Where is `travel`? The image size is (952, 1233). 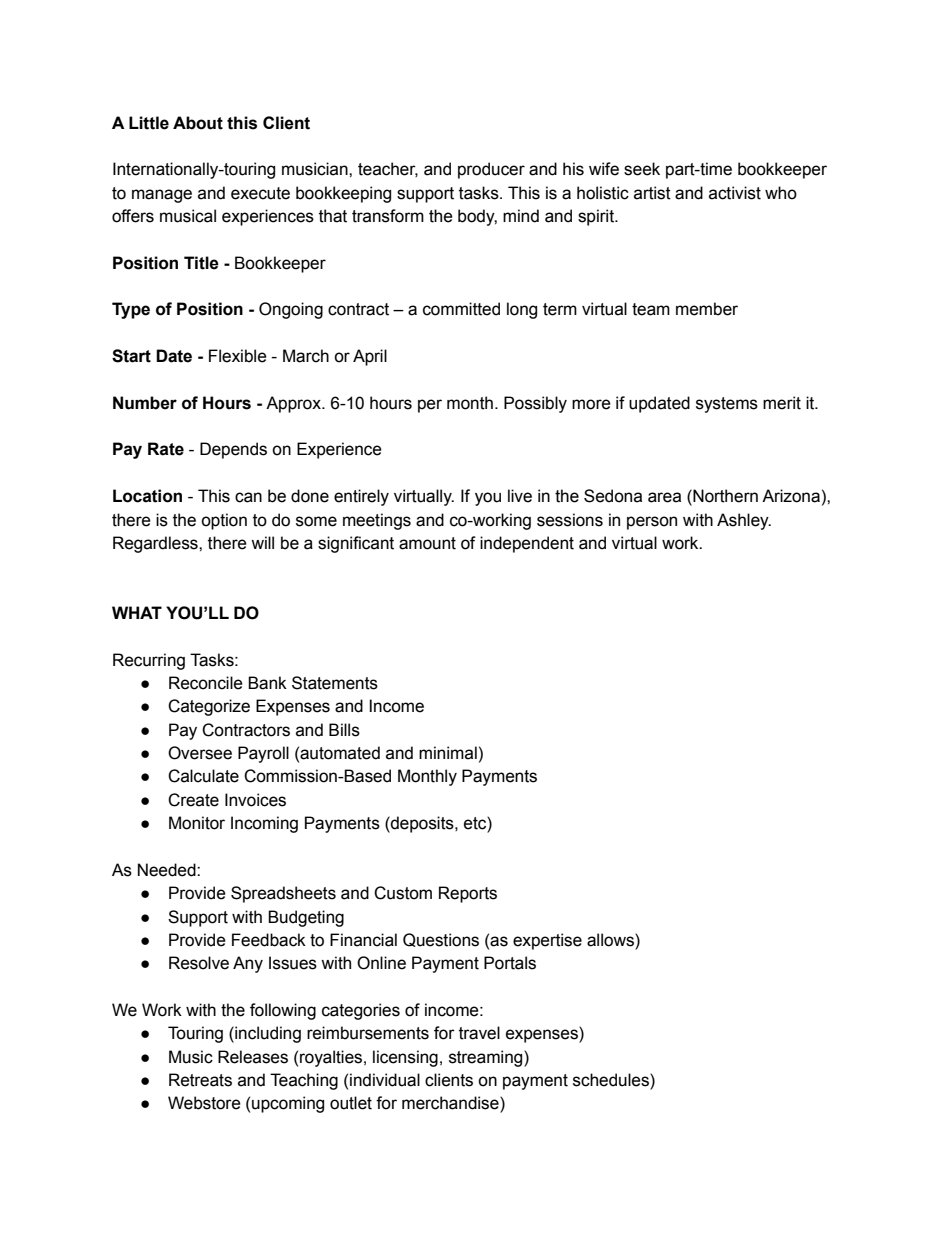
travel is located at coordinates (479, 1033).
